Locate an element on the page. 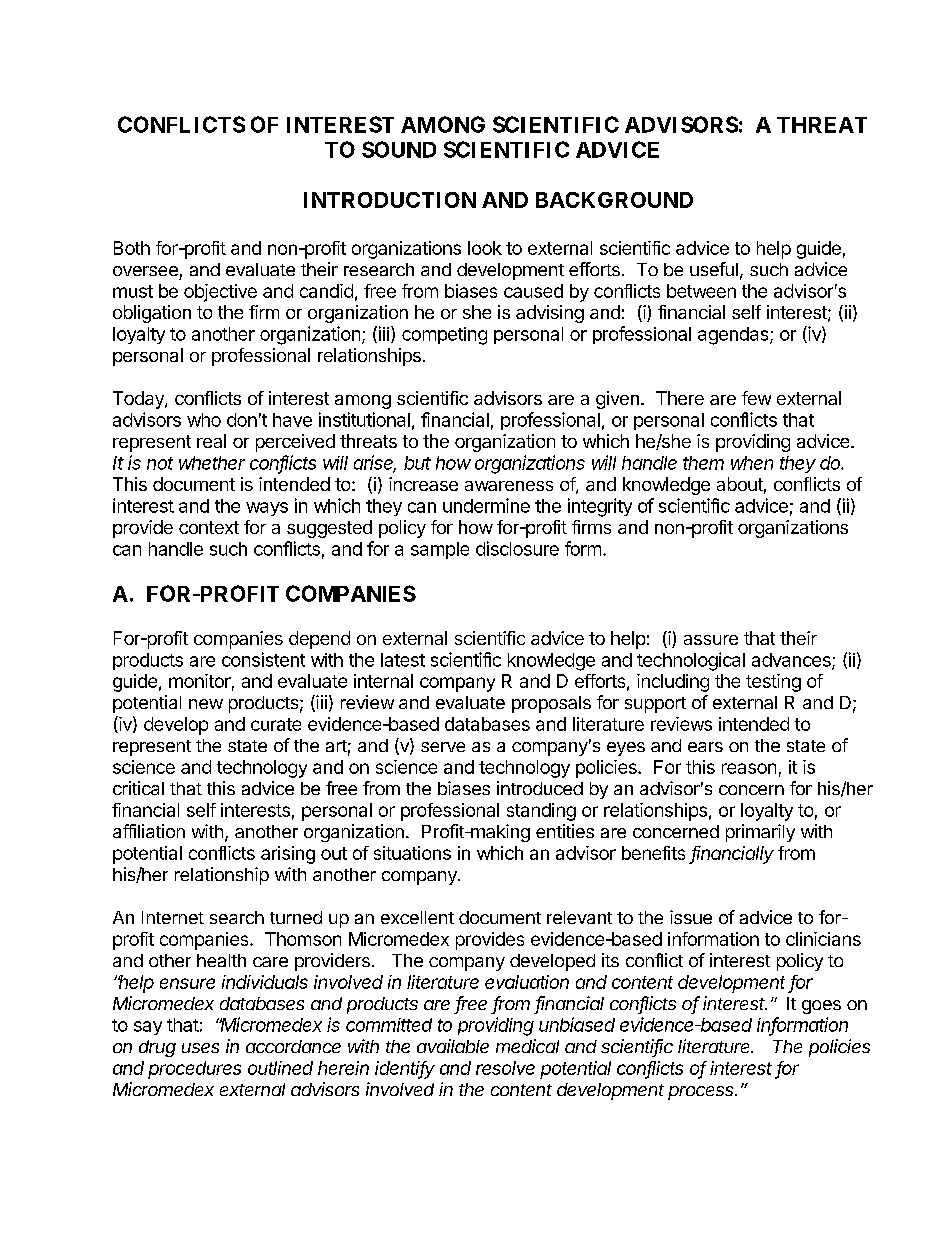 This image has width=952, height=1233. assure is located at coordinates (711, 640).
